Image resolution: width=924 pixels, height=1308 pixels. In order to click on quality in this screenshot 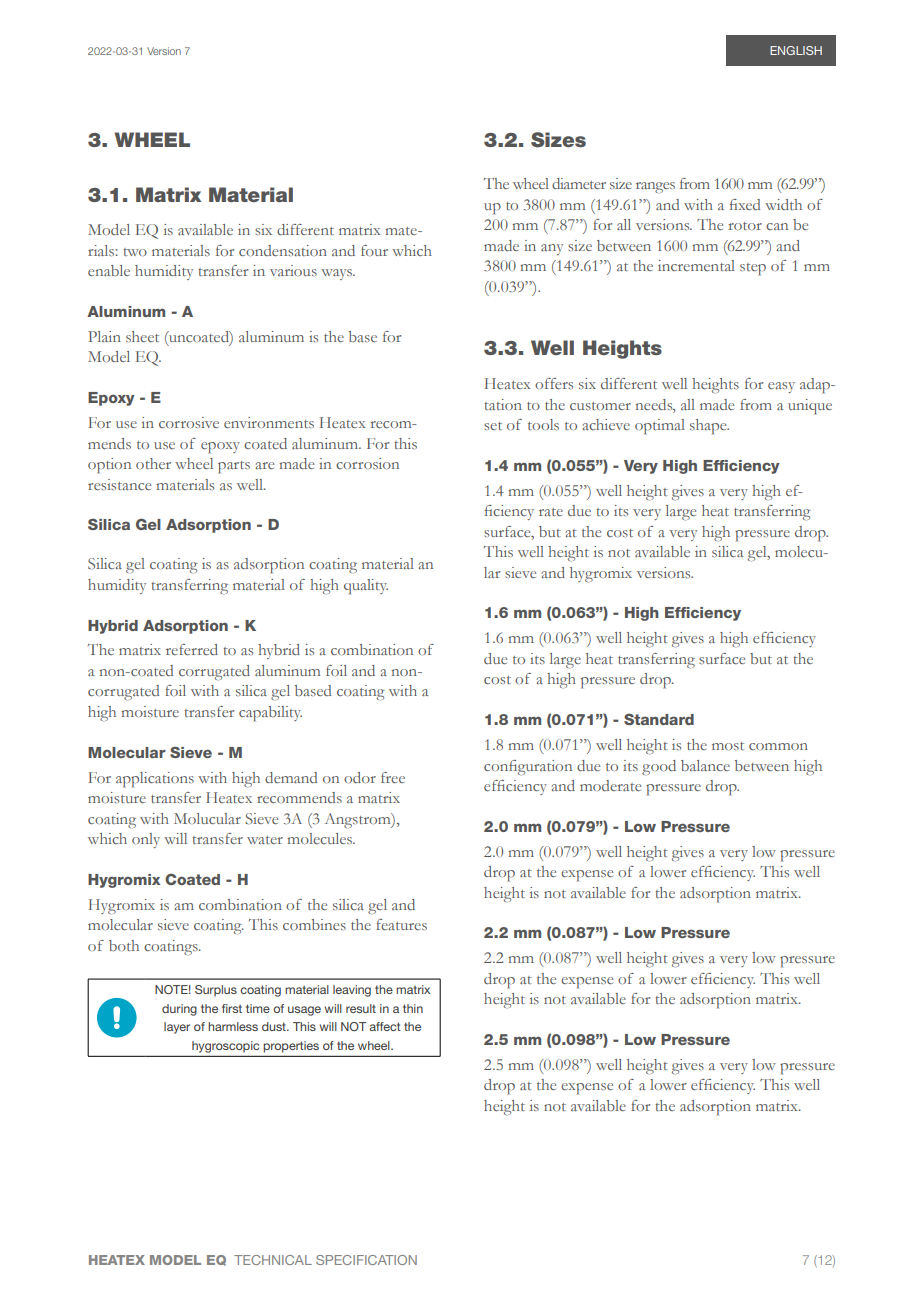, I will do `click(366, 587)`.
